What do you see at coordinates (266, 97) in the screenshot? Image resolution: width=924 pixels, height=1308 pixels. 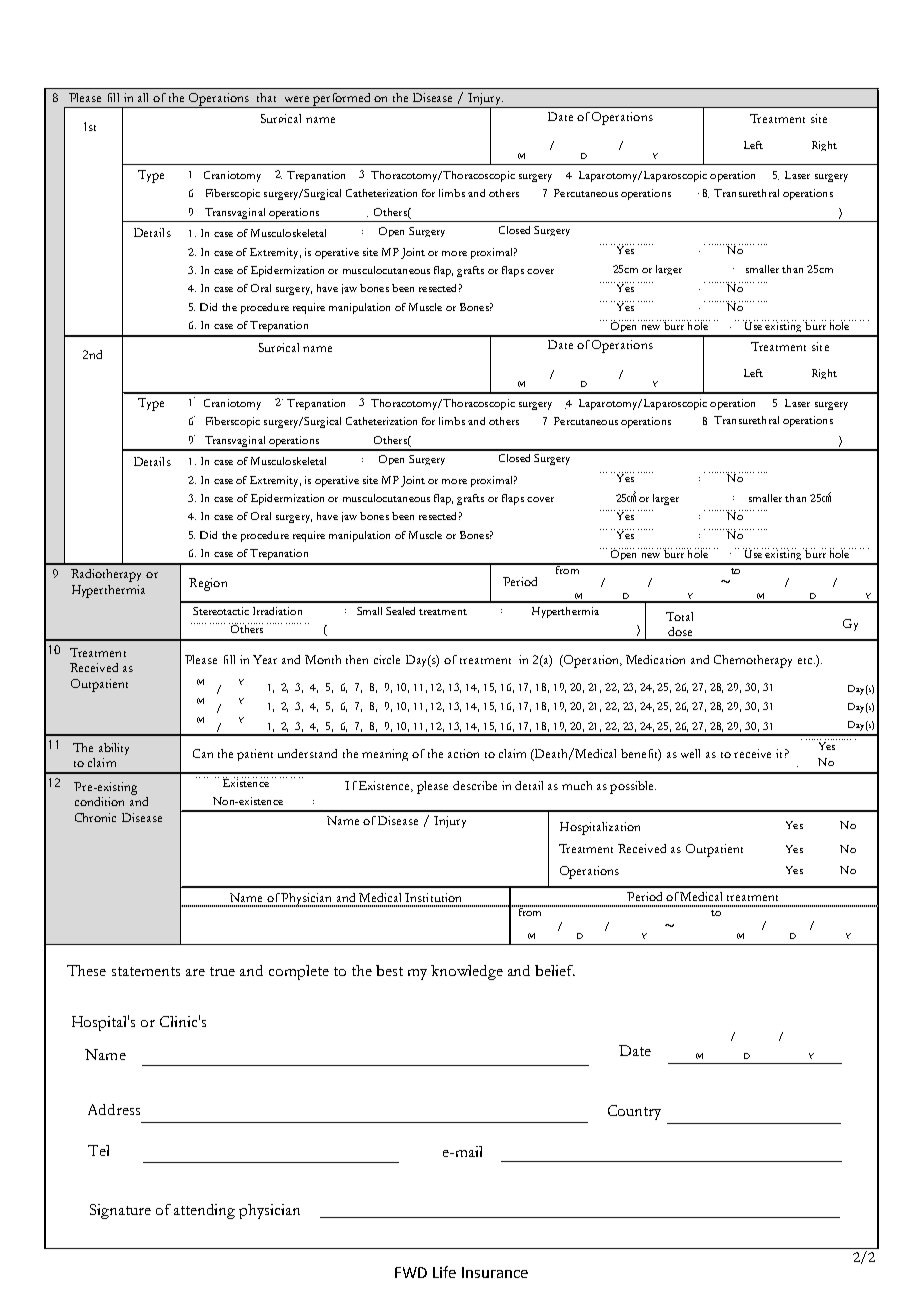 I see `that` at bounding box center [266, 97].
